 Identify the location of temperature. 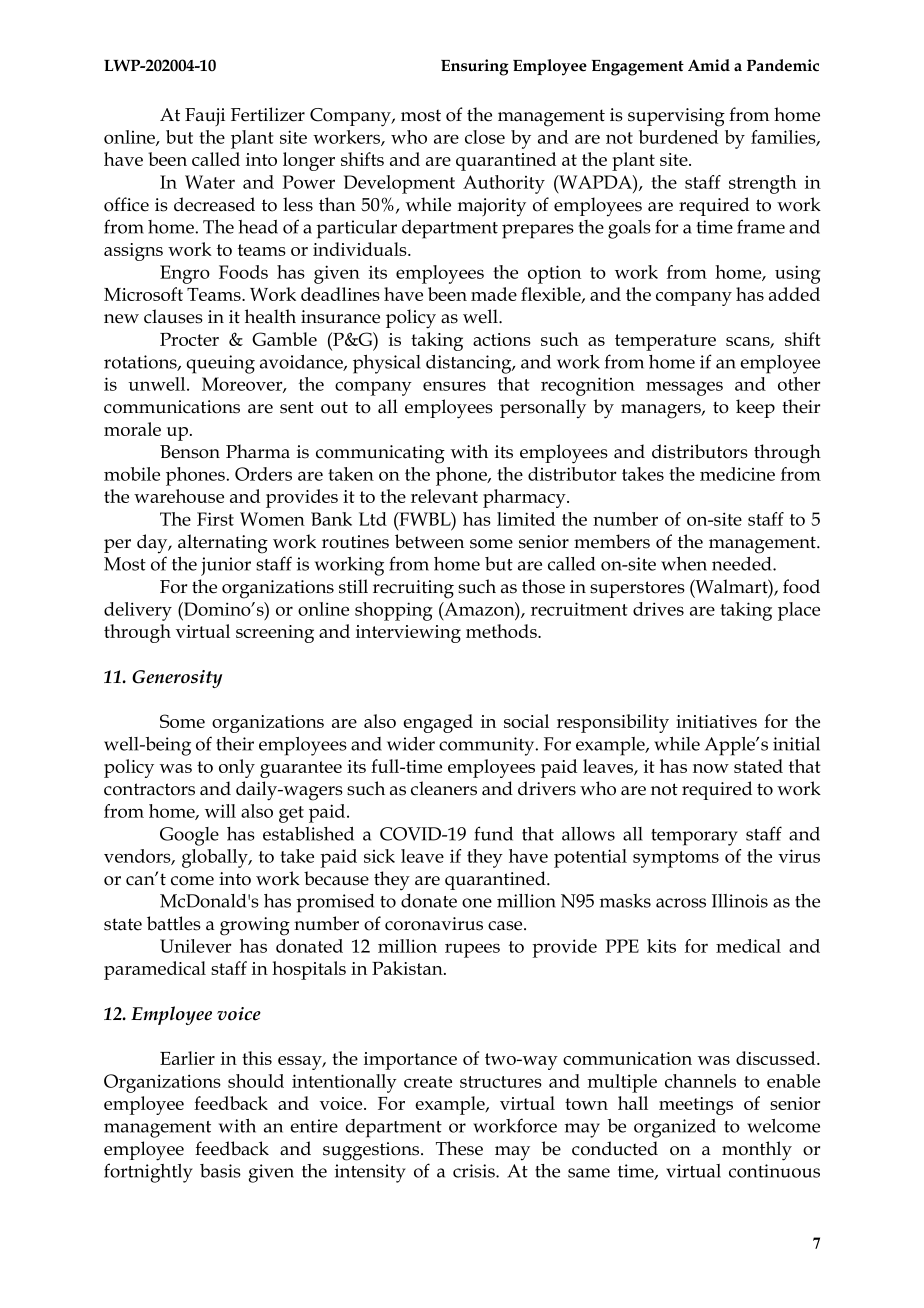
(665, 342).
